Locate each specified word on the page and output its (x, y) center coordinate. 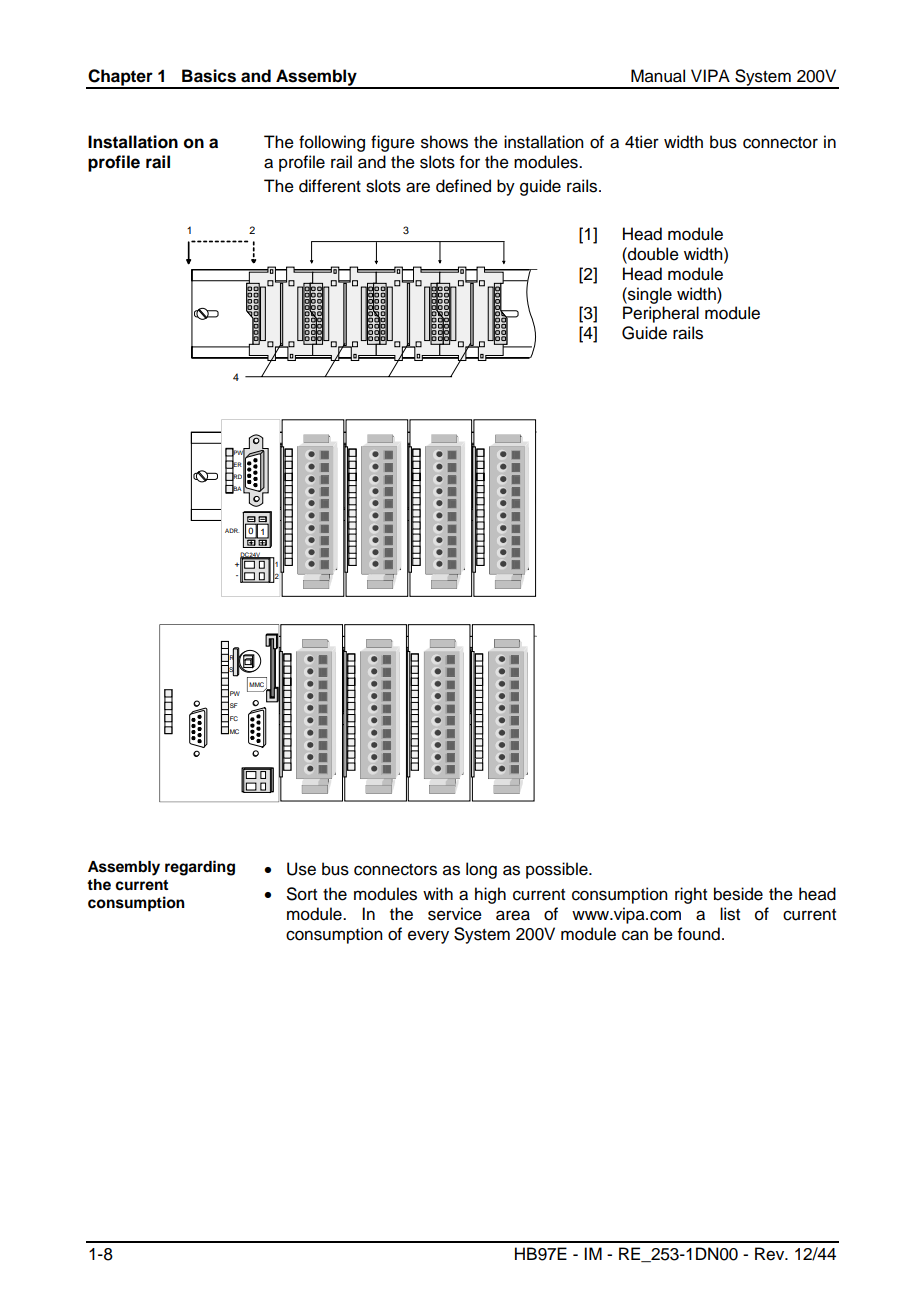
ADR (232, 530)
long (481, 870)
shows (444, 142)
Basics (209, 76)
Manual (658, 76)
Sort (302, 894)
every (428, 937)
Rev (771, 1254)
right (691, 895)
